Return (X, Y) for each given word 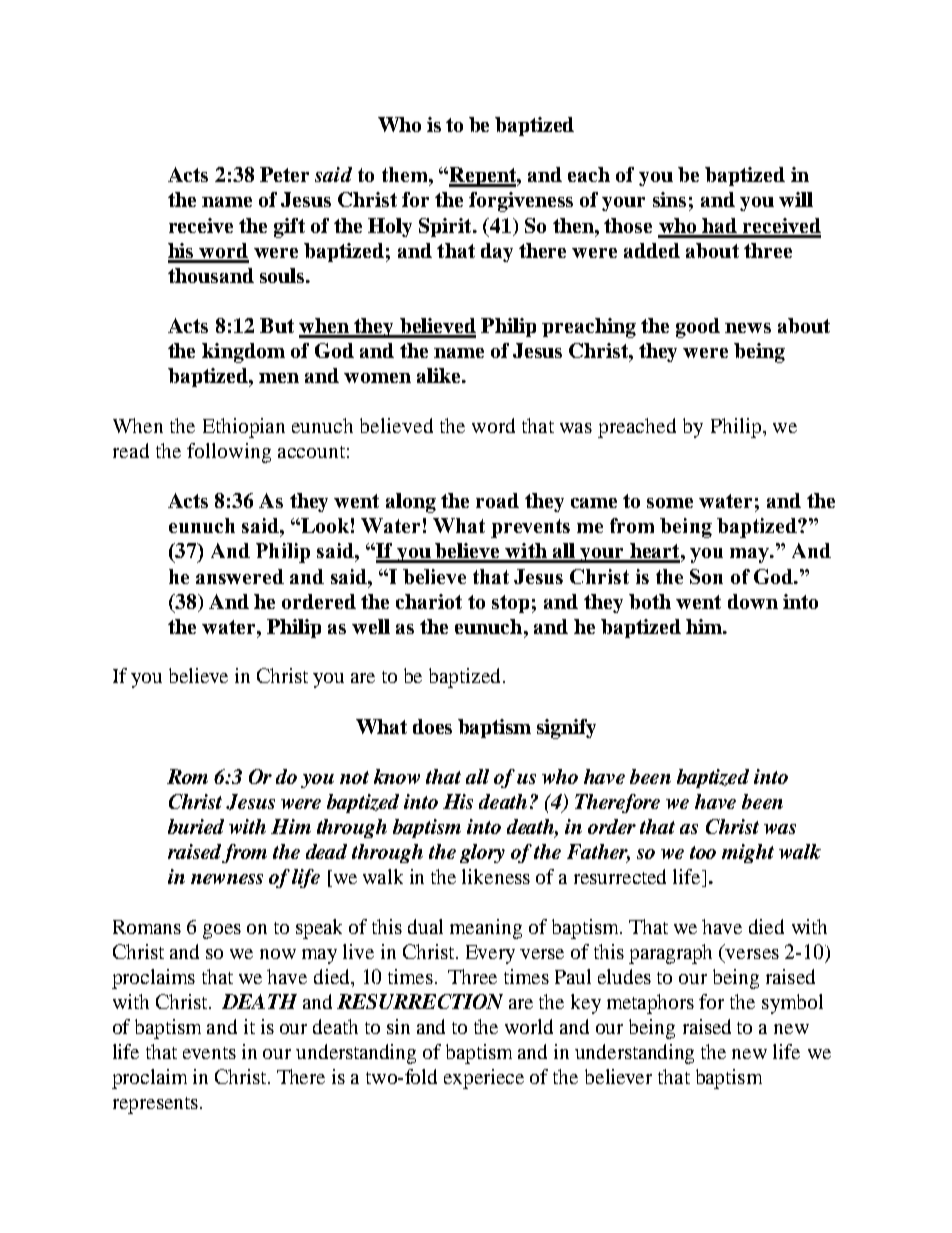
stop (510, 604)
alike (440, 375)
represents (155, 1105)
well (371, 626)
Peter (284, 174)
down (753, 601)
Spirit (446, 227)
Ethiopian (244, 428)
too (703, 852)
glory (482, 853)
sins (669, 199)
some (670, 503)
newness (227, 879)
